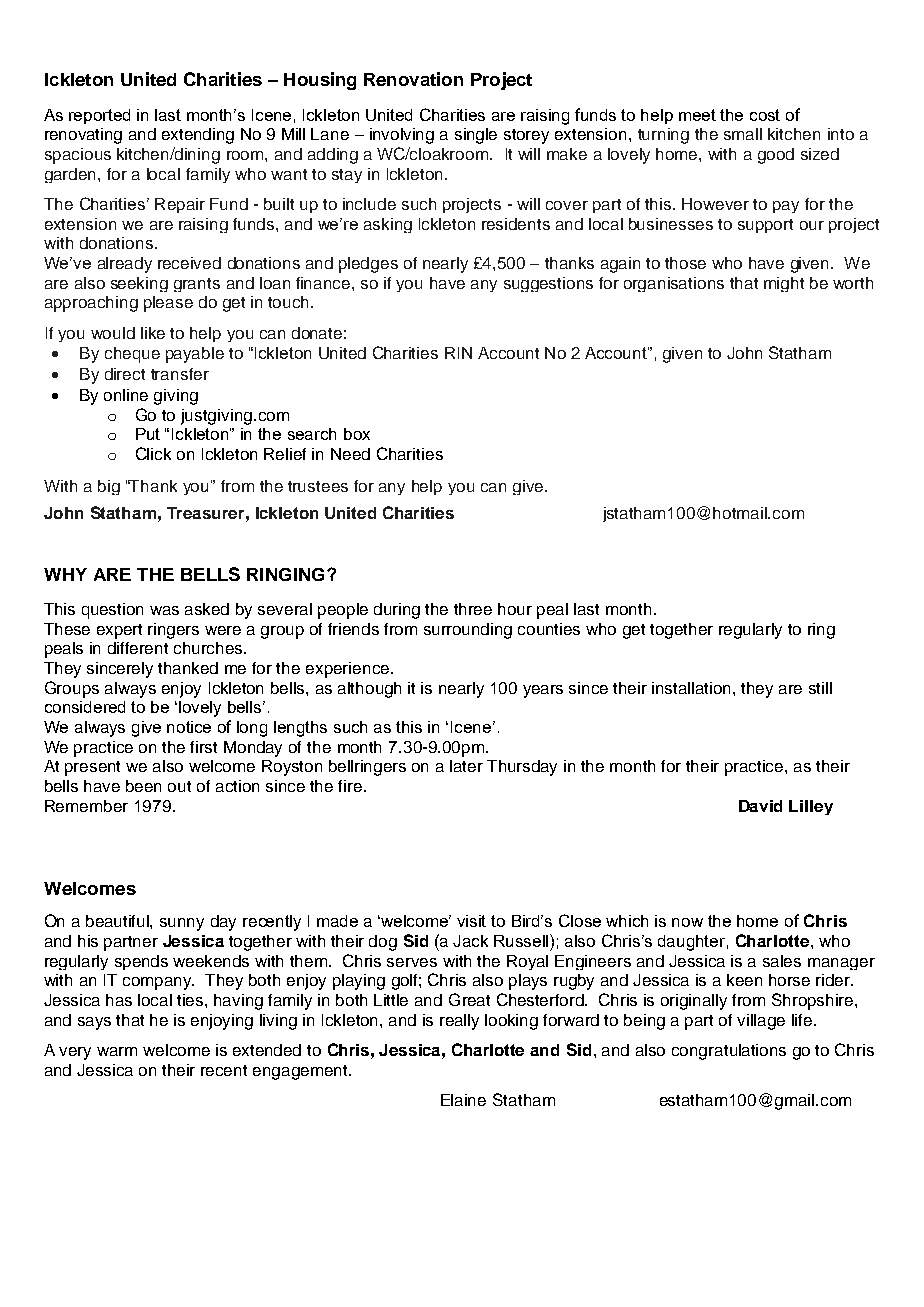 The image size is (924, 1307). I want to click on single, so click(476, 136).
